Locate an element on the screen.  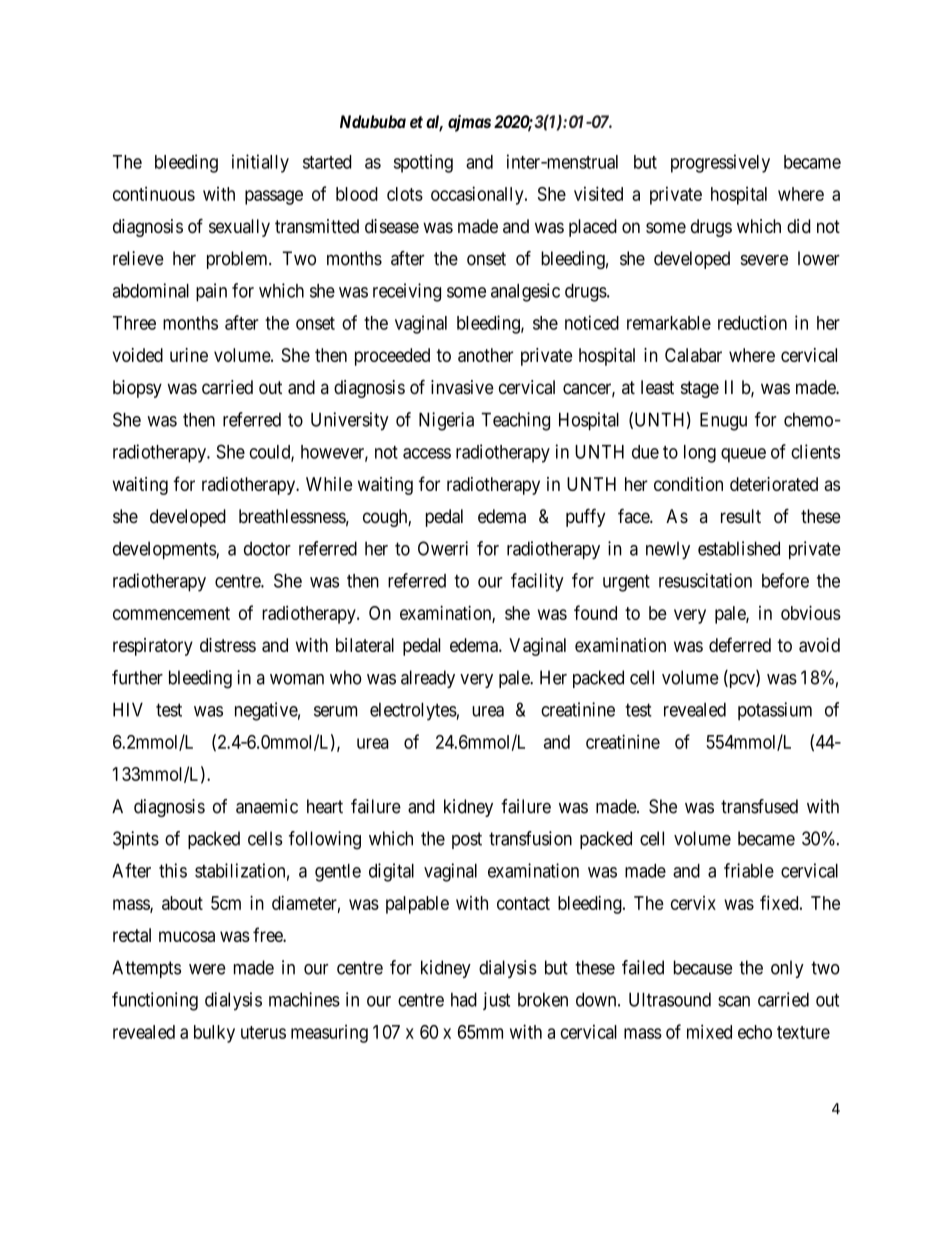
access is located at coordinates (427, 453).
